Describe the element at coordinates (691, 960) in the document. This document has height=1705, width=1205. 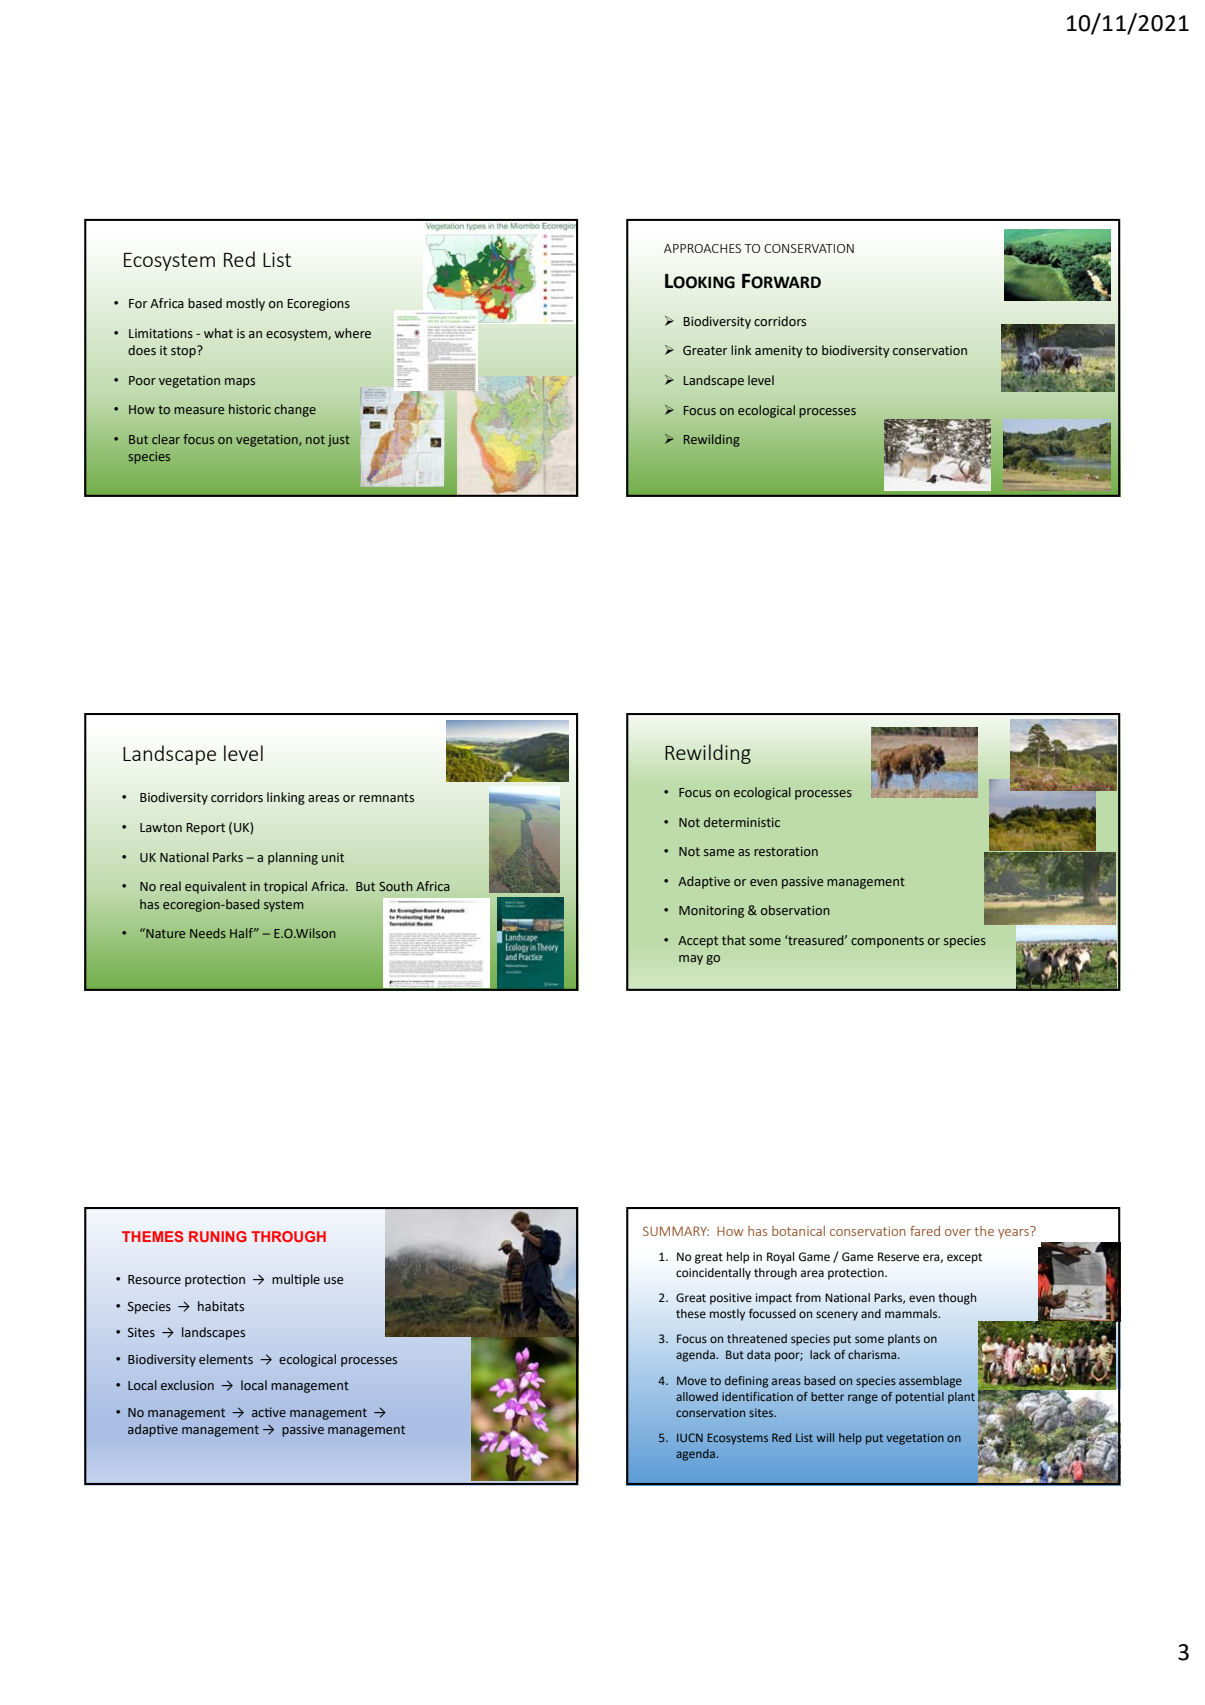
I see `may` at that location.
